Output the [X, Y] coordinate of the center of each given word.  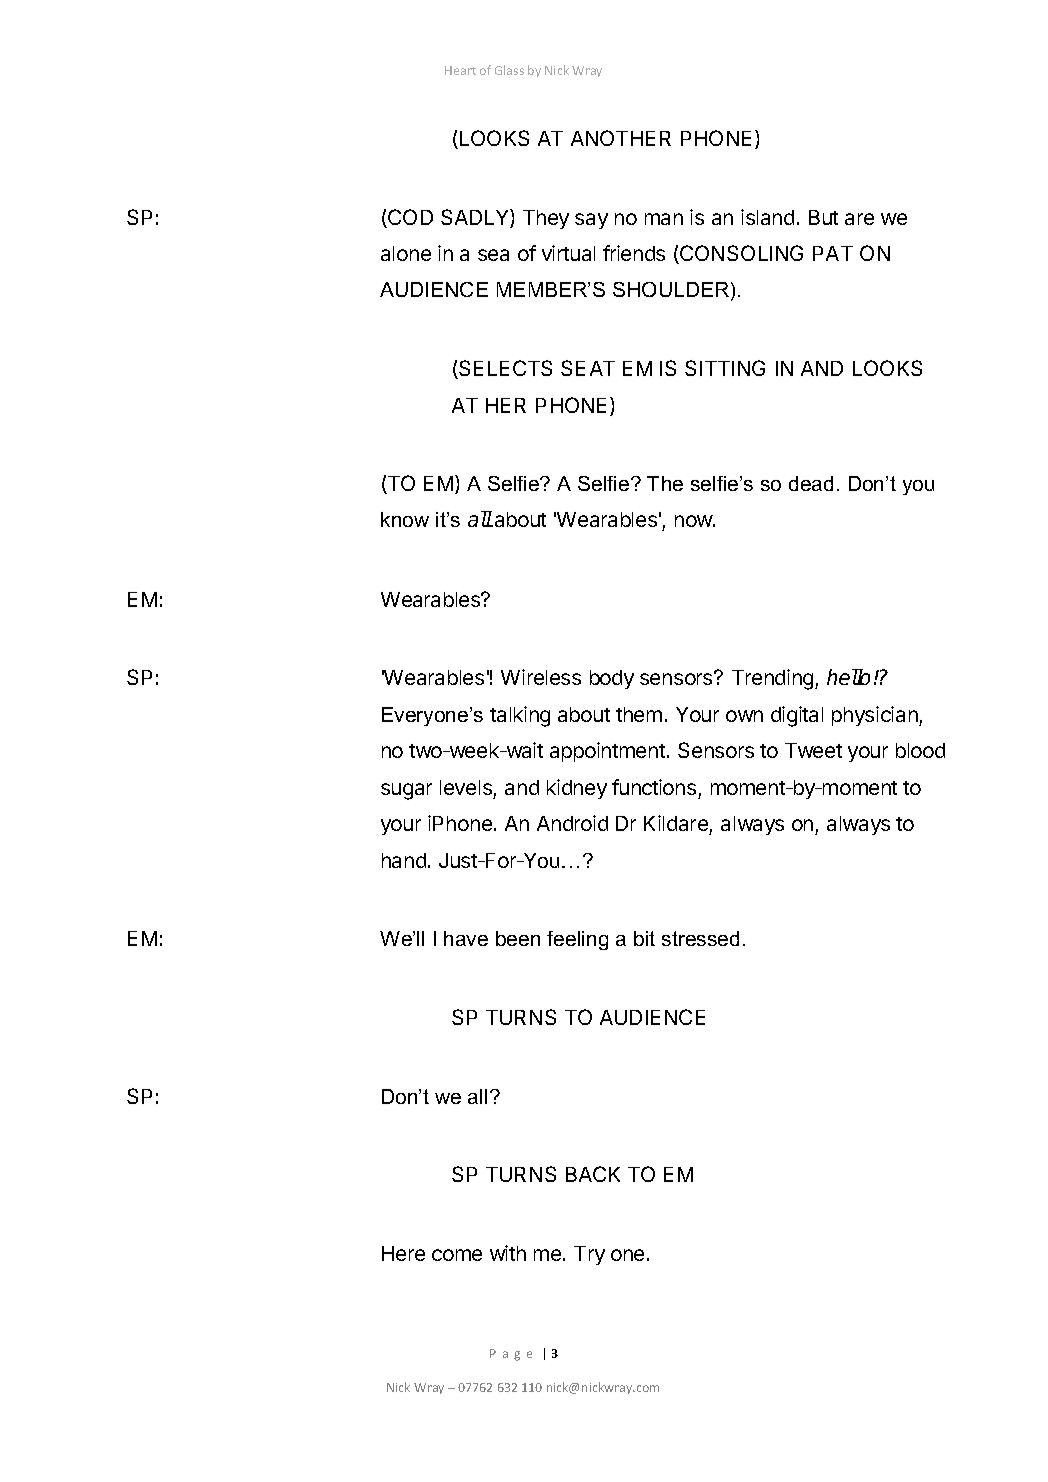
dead [811, 483]
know [405, 519]
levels [466, 787]
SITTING [725, 368]
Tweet [813, 750]
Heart [460, 70]
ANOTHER [621, 138]
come [457, 1255]
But [823, 217]
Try [589, 1255]
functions [654, 787]
